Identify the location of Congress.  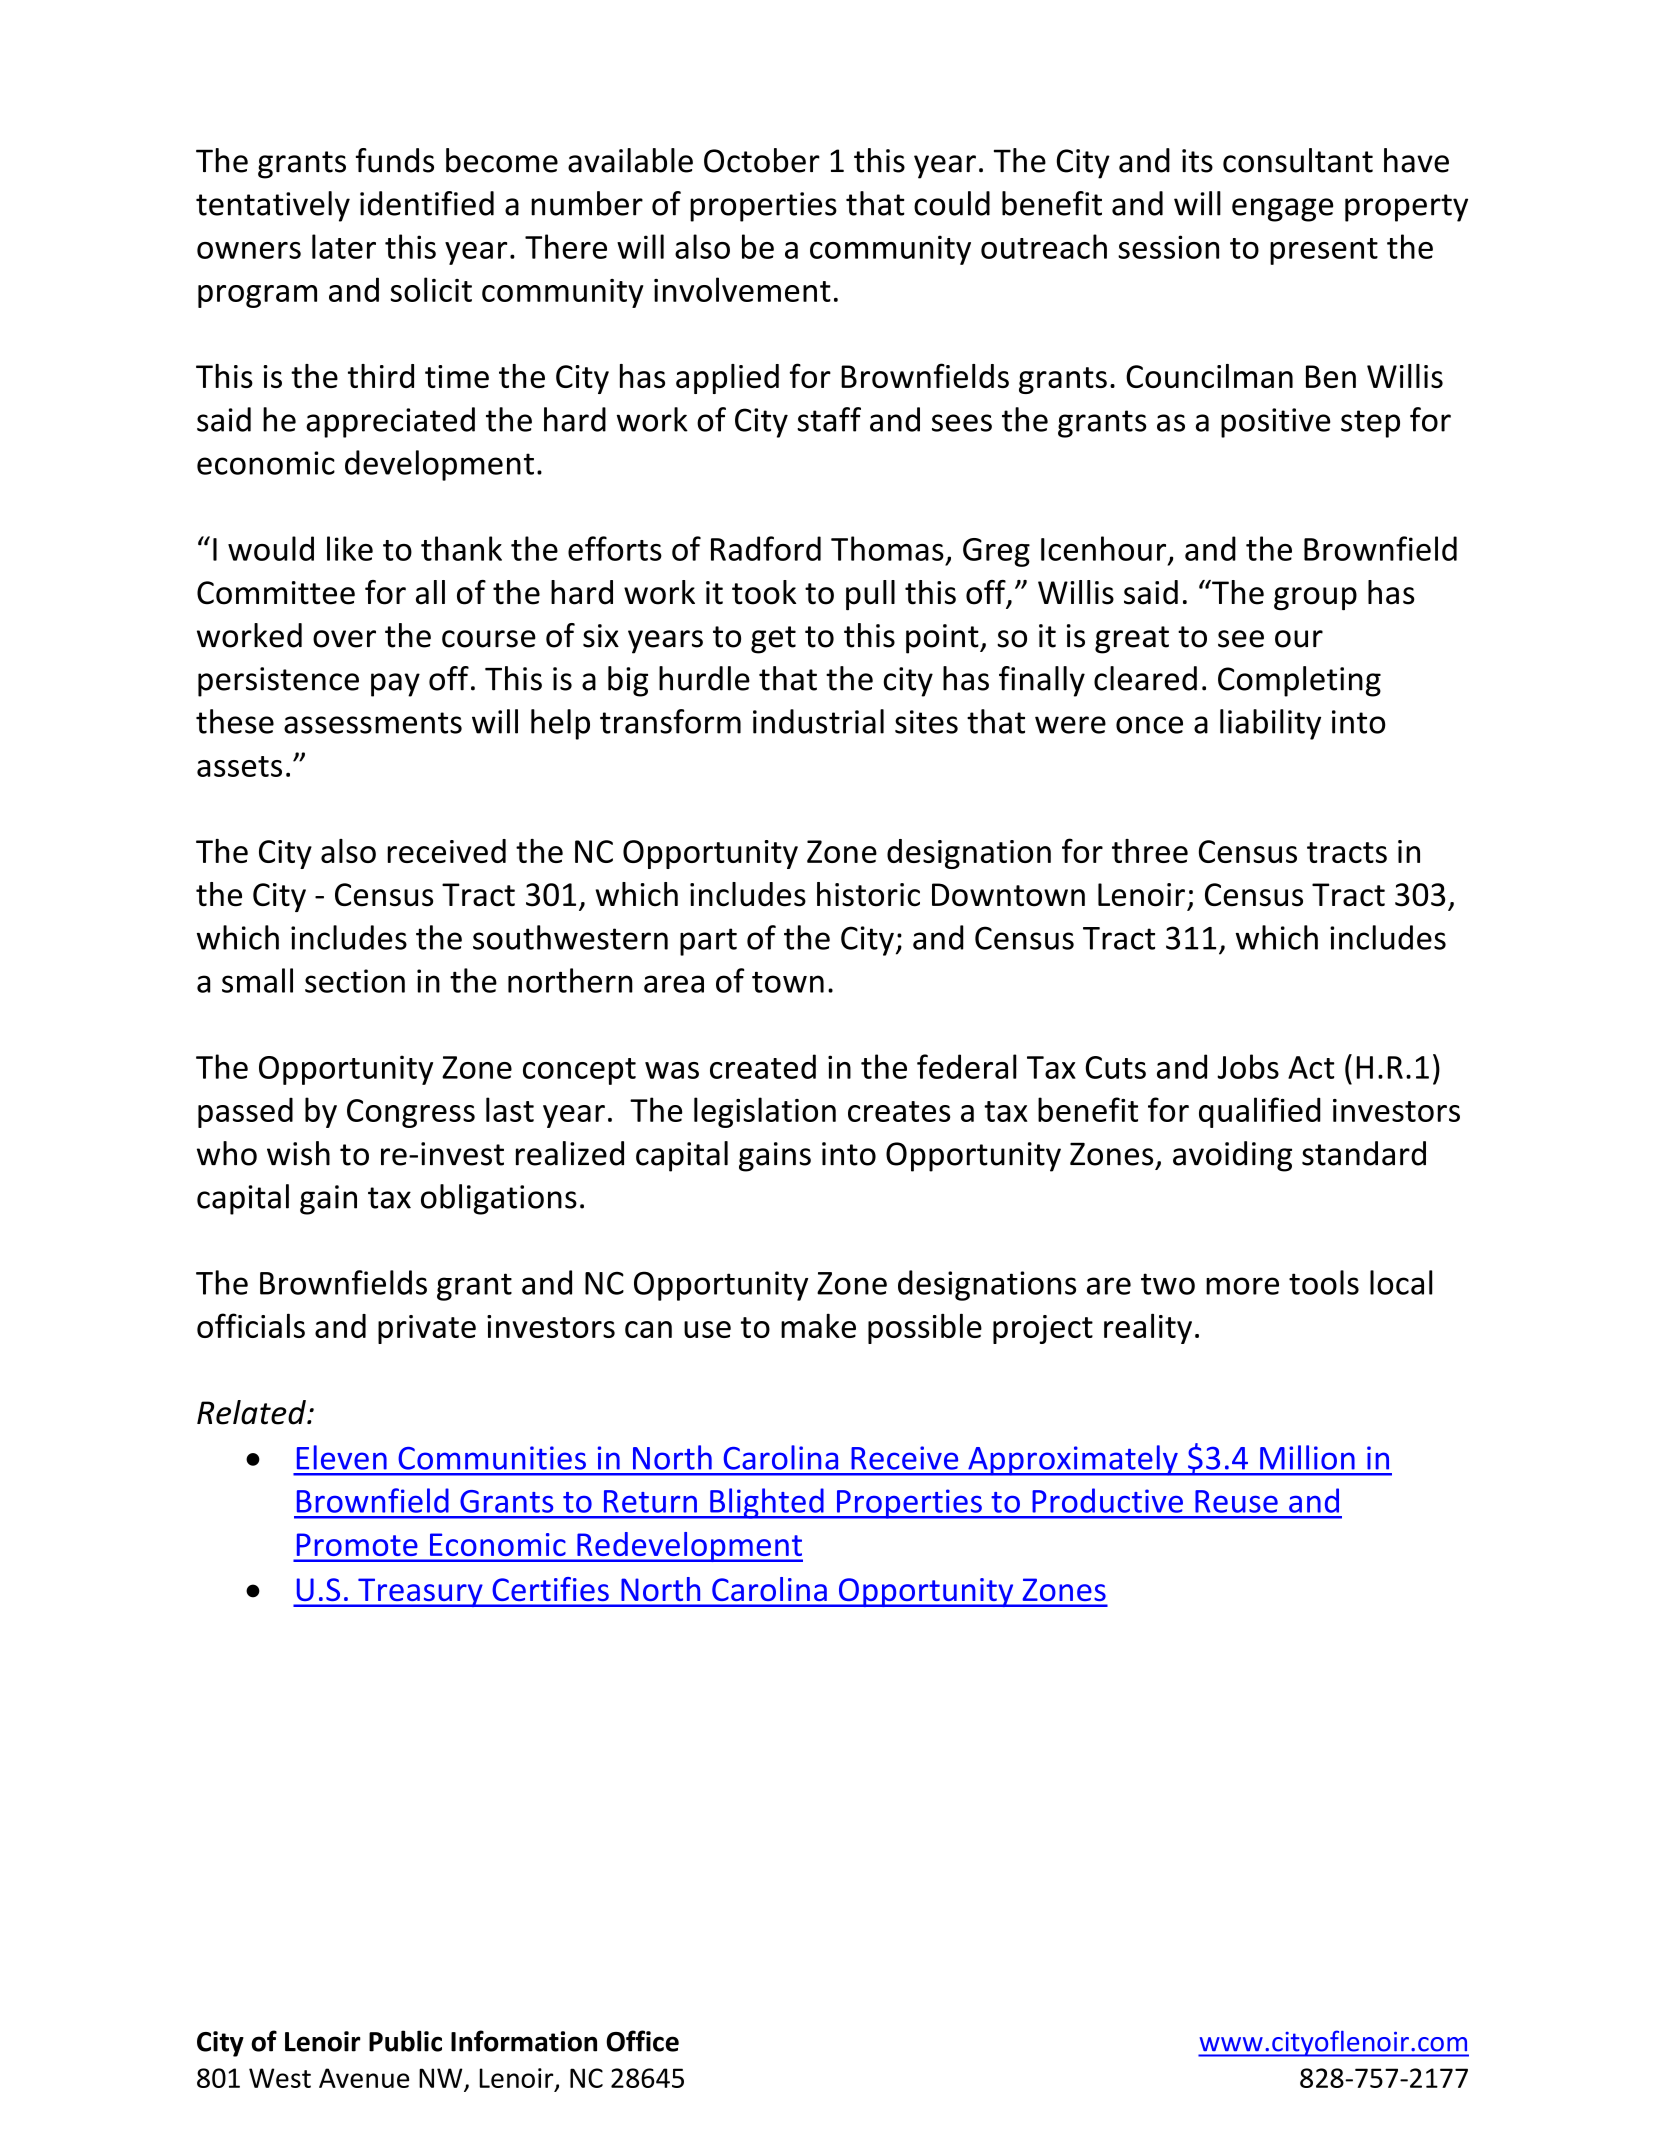
(411, 1113).
